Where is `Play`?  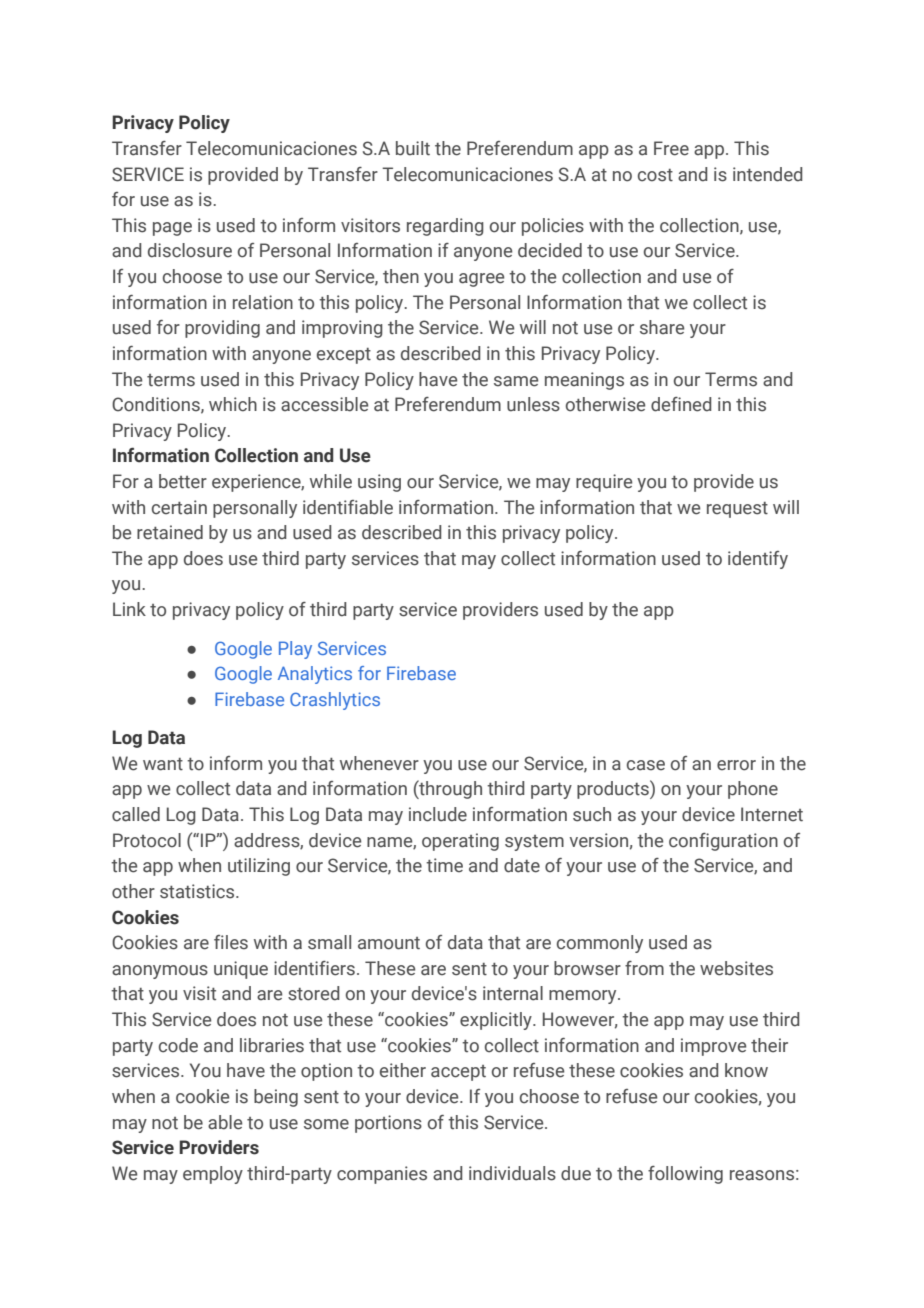 Play is located at coordinates (295, 650).
